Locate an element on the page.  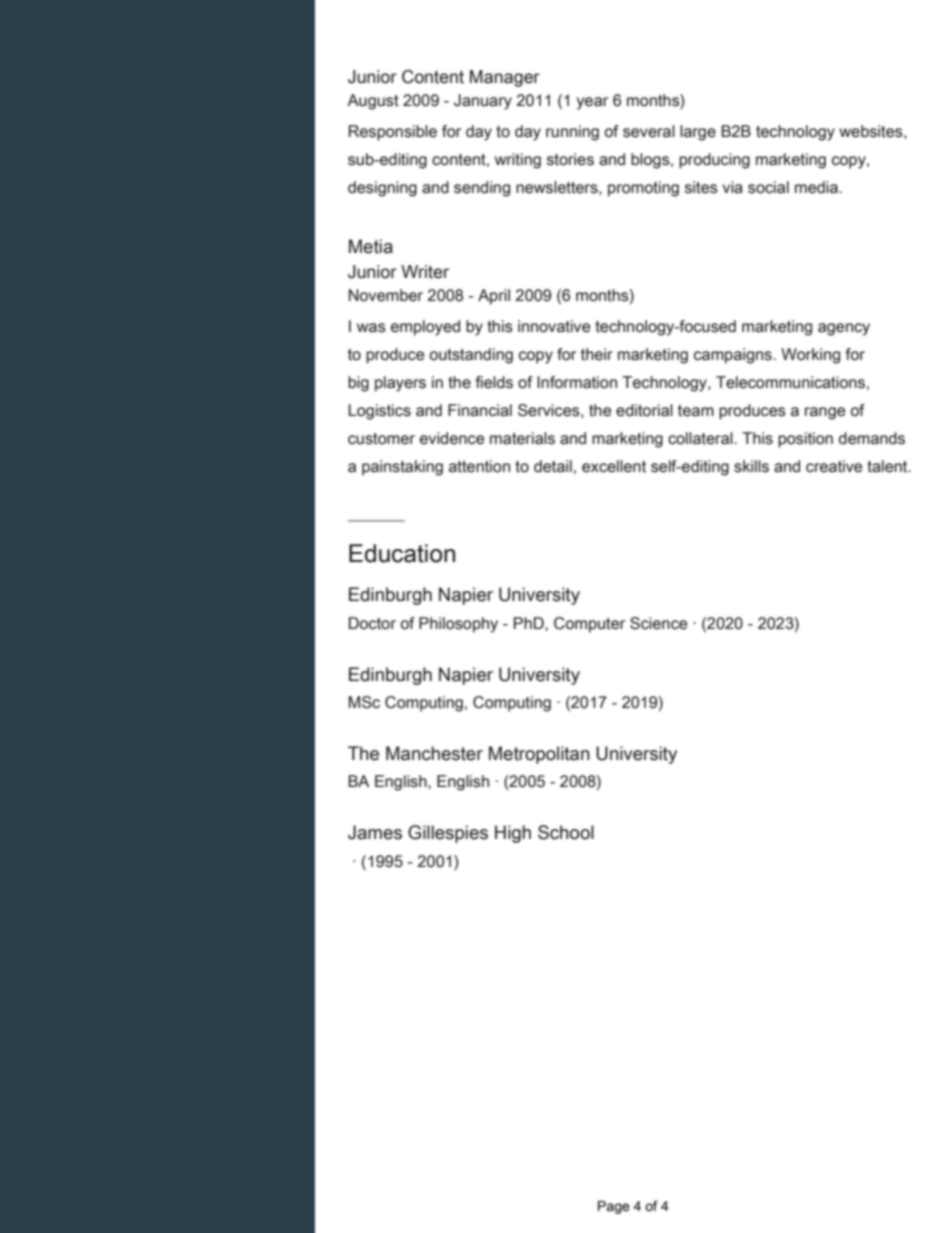
Page is located at coordinates (614, 1207).
